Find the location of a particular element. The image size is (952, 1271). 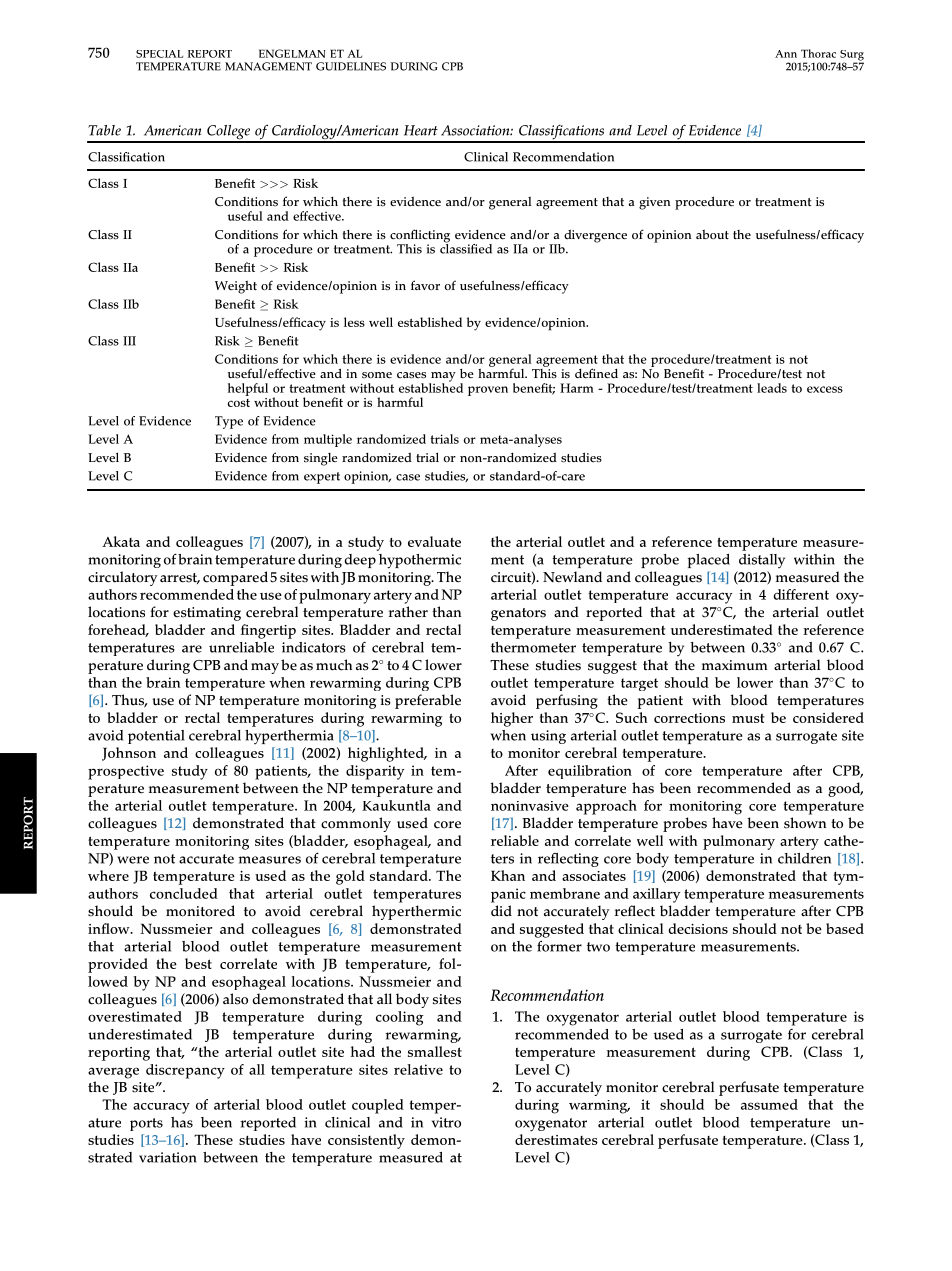

proven is located at coordinates (488, 391).
